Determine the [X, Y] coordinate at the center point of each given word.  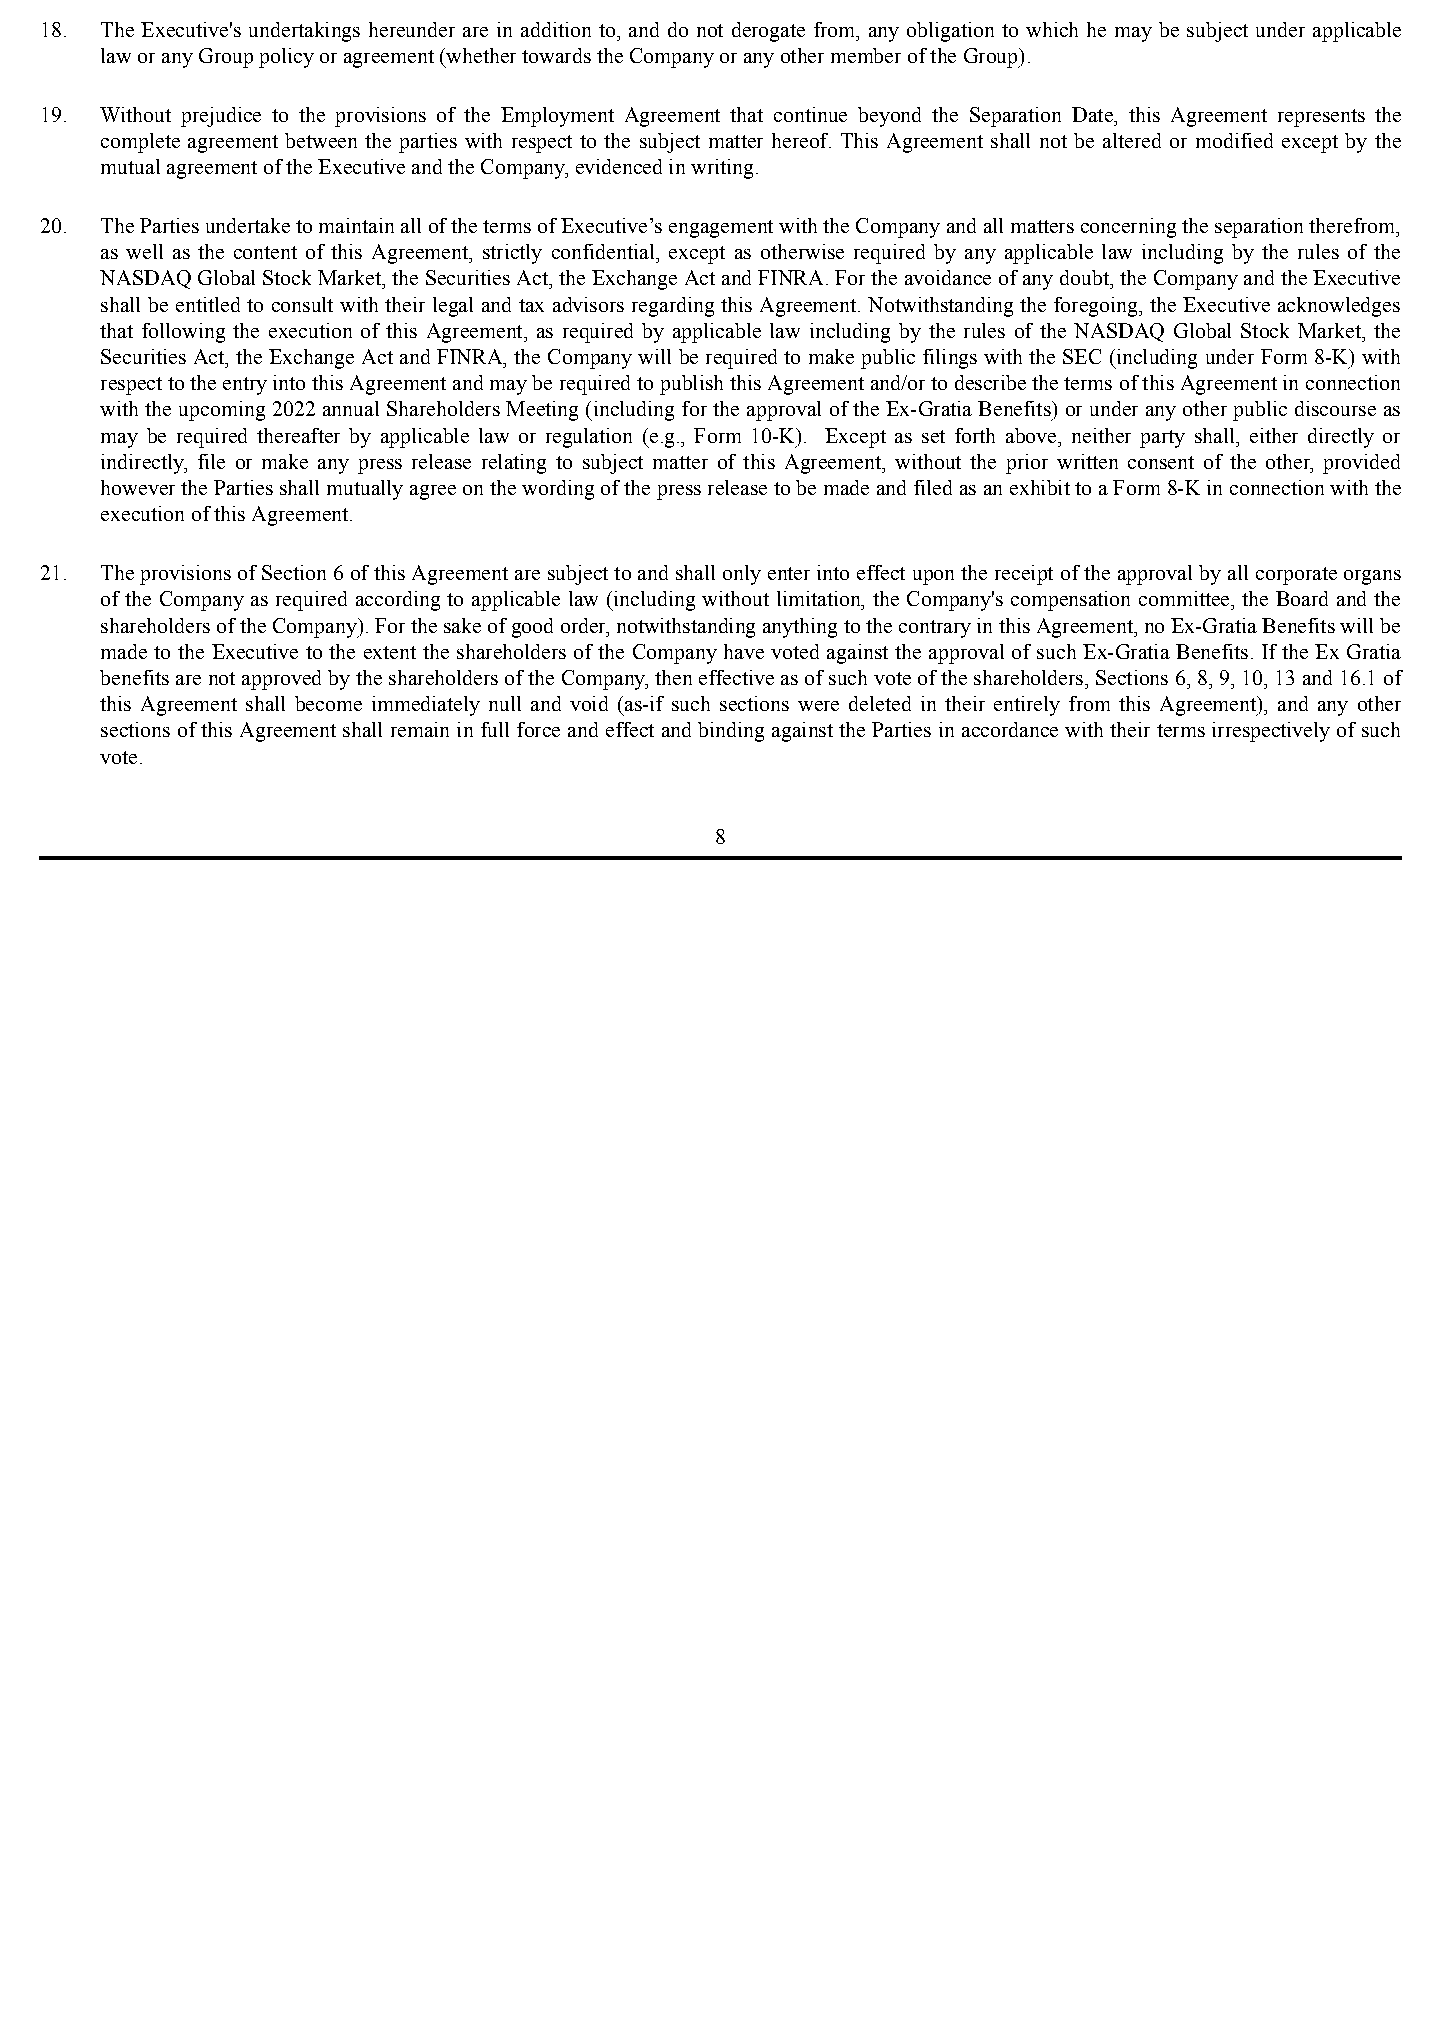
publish [691, 385]
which [1052, 29]
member [866, 55]
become [328, 703]
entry [245, 386]
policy [286, 58]
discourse [1335, 408]
